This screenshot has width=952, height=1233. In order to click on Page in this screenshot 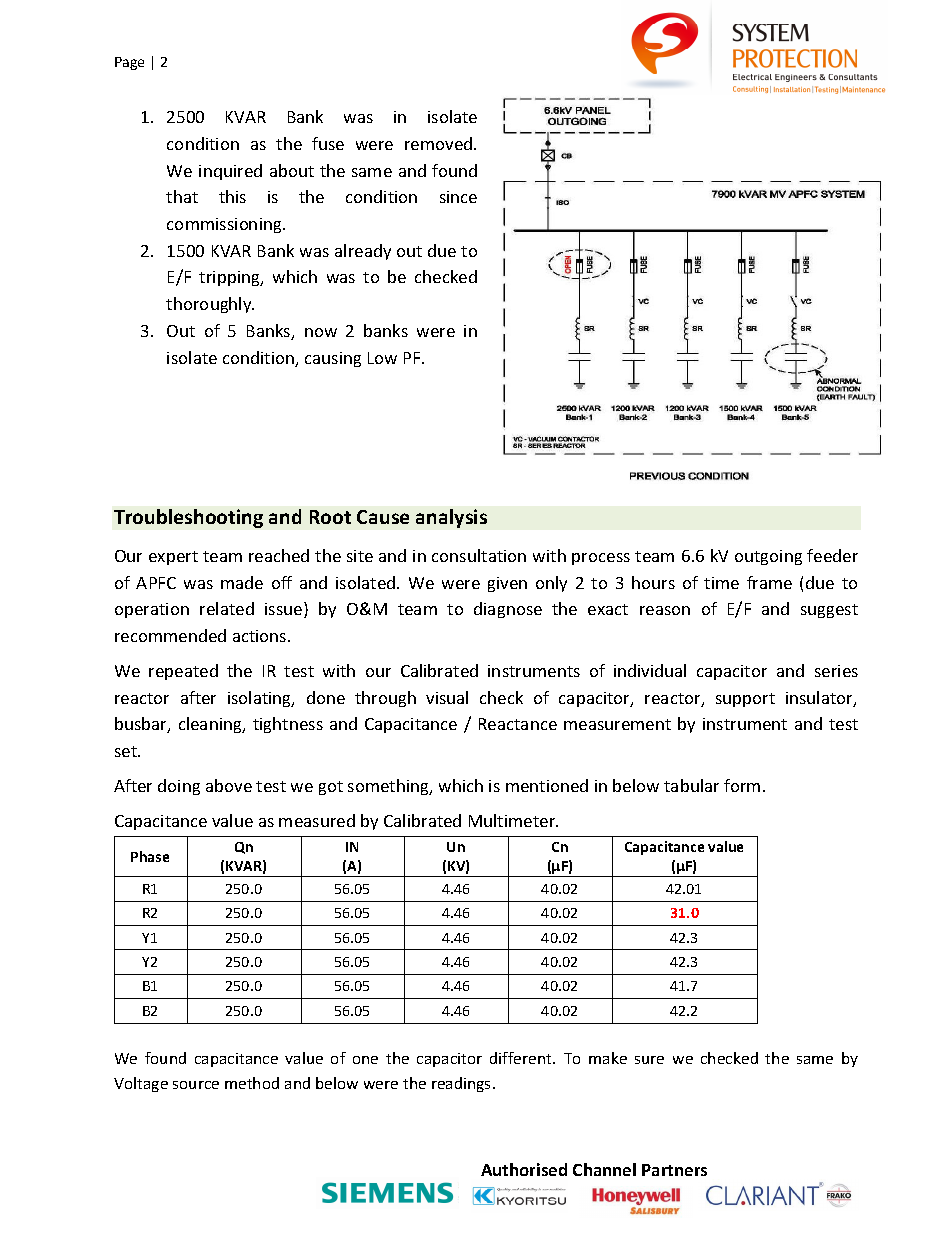, I will do `click(129, 63)`.
